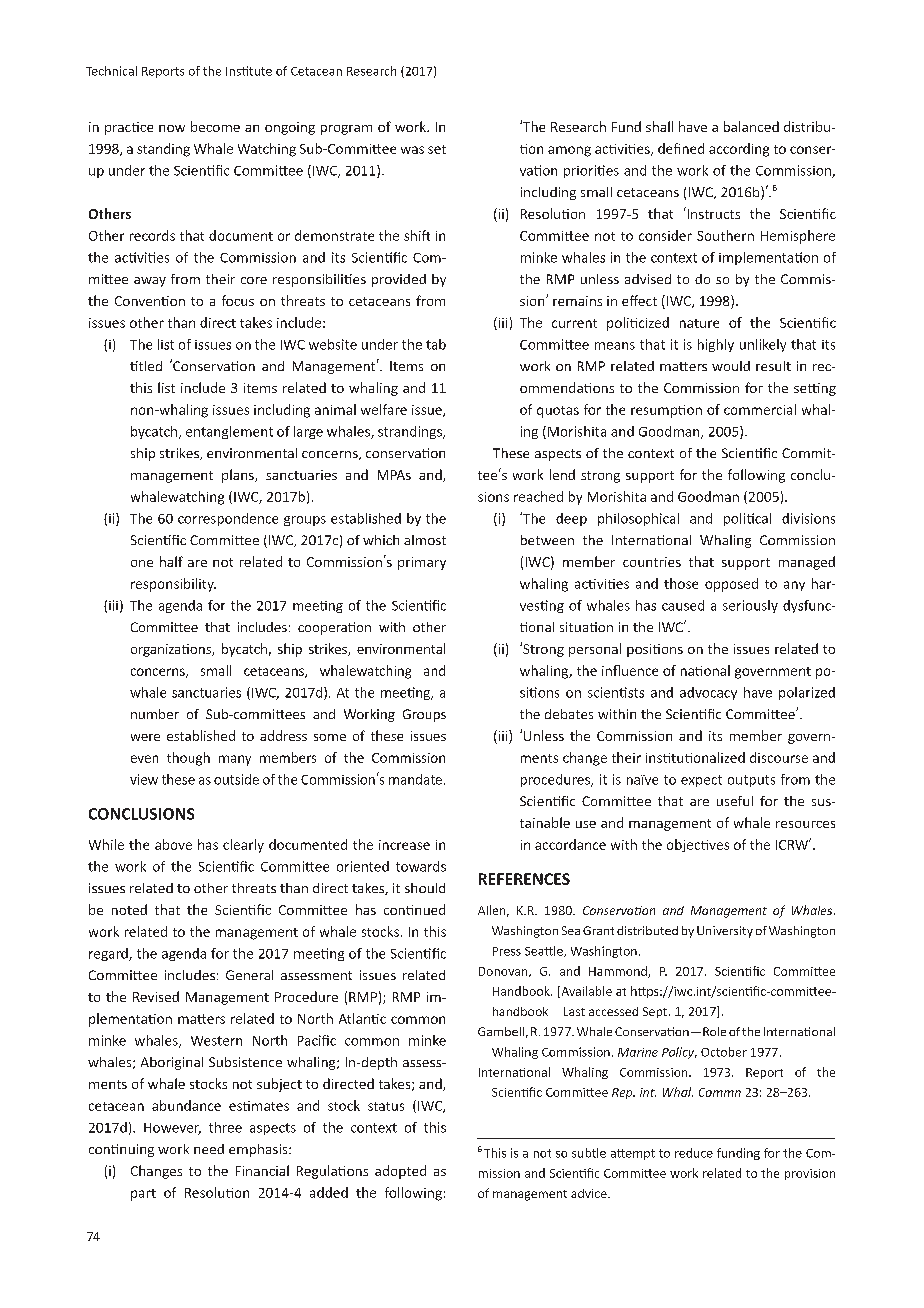 The image size is (924, 1308). What do you see at coordinates (735, 801) in the document?
I see `useful` at bounding box center [735, 801].
